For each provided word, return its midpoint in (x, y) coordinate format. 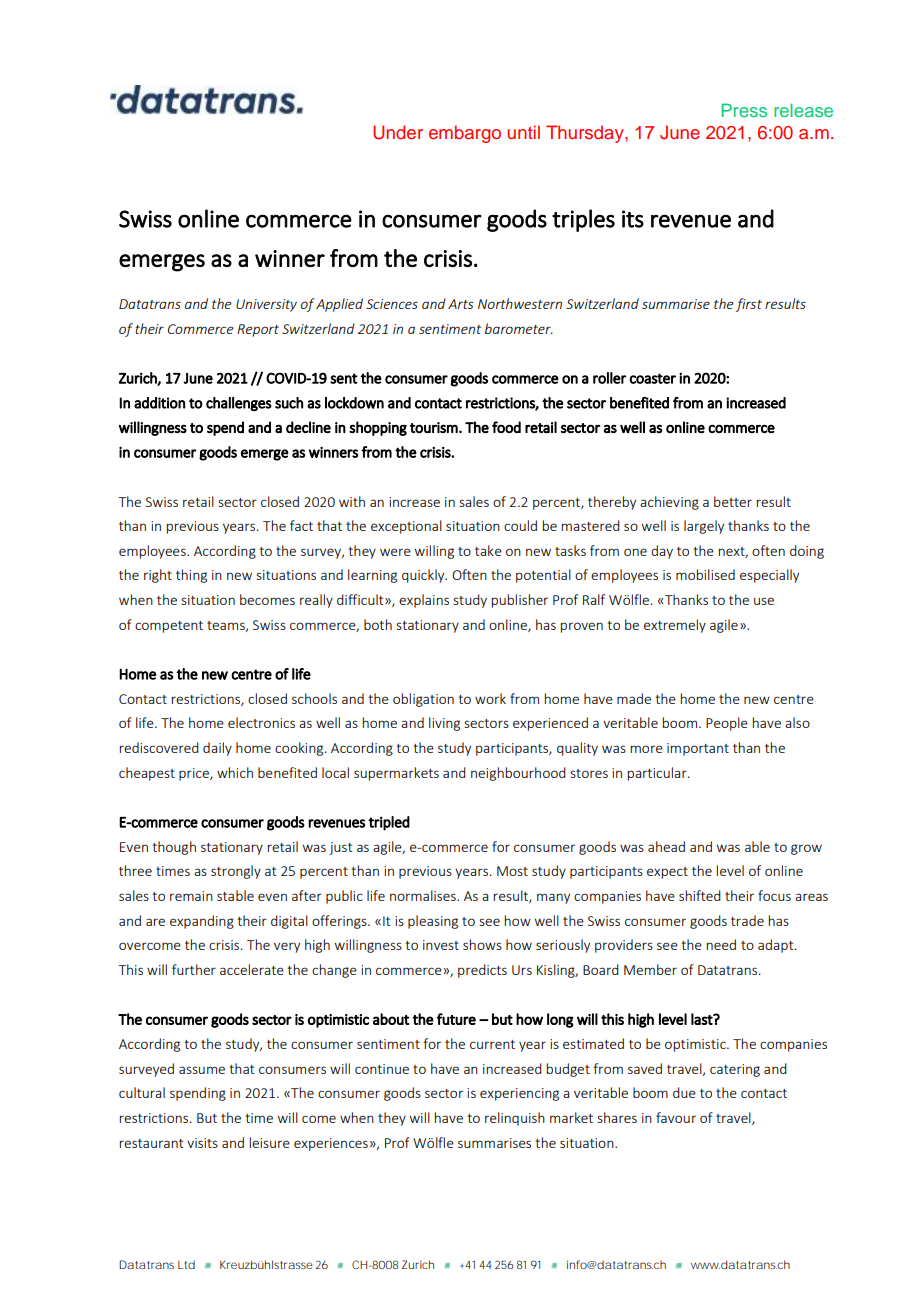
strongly (236, 872)
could (520, 525)
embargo (465, 134)
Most (512, 871)
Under (398, 132)
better (733, 501)
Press (744, 110)
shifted (700, 895)
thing (191, 576)
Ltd (186, 1264)
